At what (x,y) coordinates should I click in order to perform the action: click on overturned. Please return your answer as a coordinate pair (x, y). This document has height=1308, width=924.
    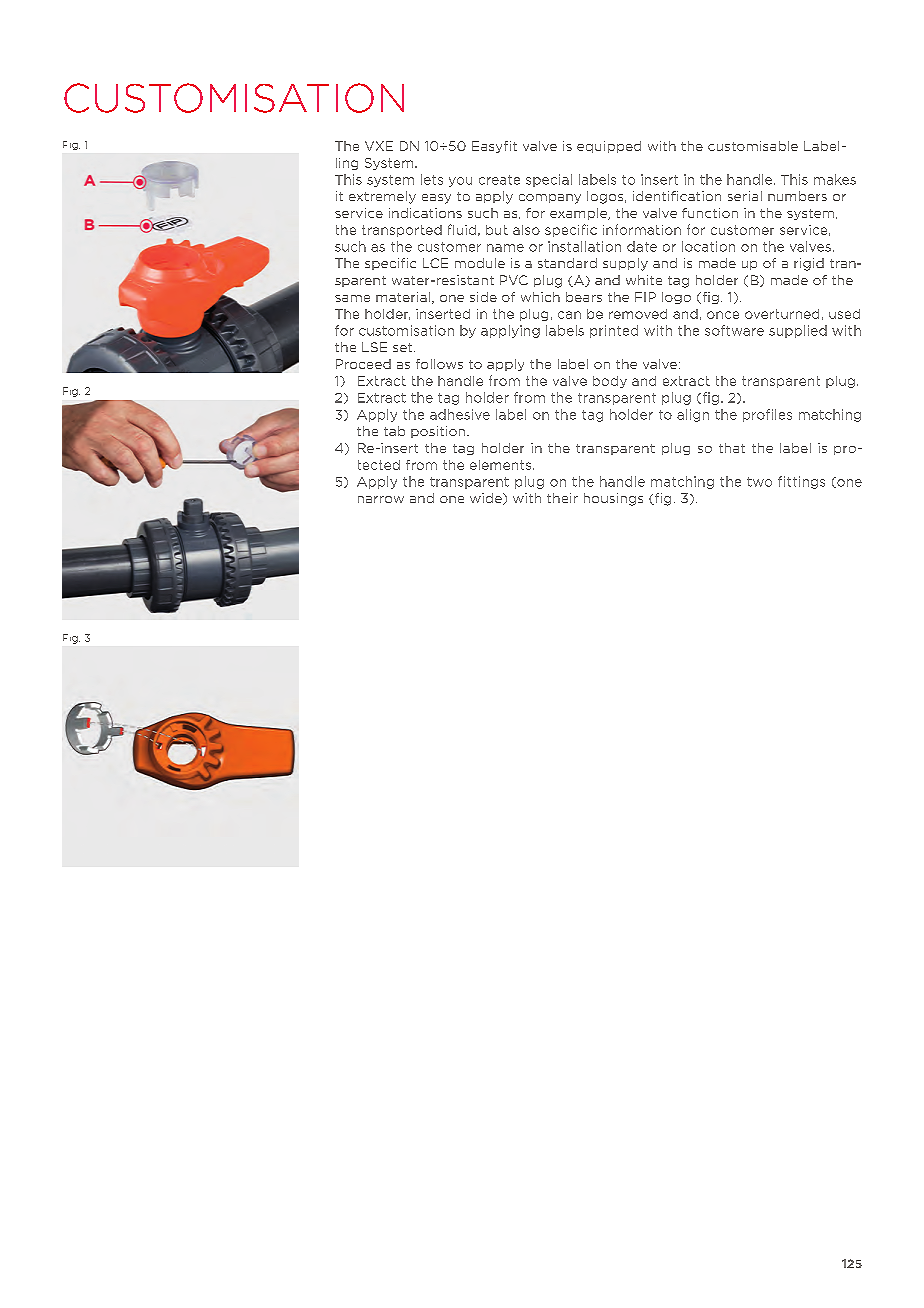
    Looking at the image, I should click on (782, 314).
